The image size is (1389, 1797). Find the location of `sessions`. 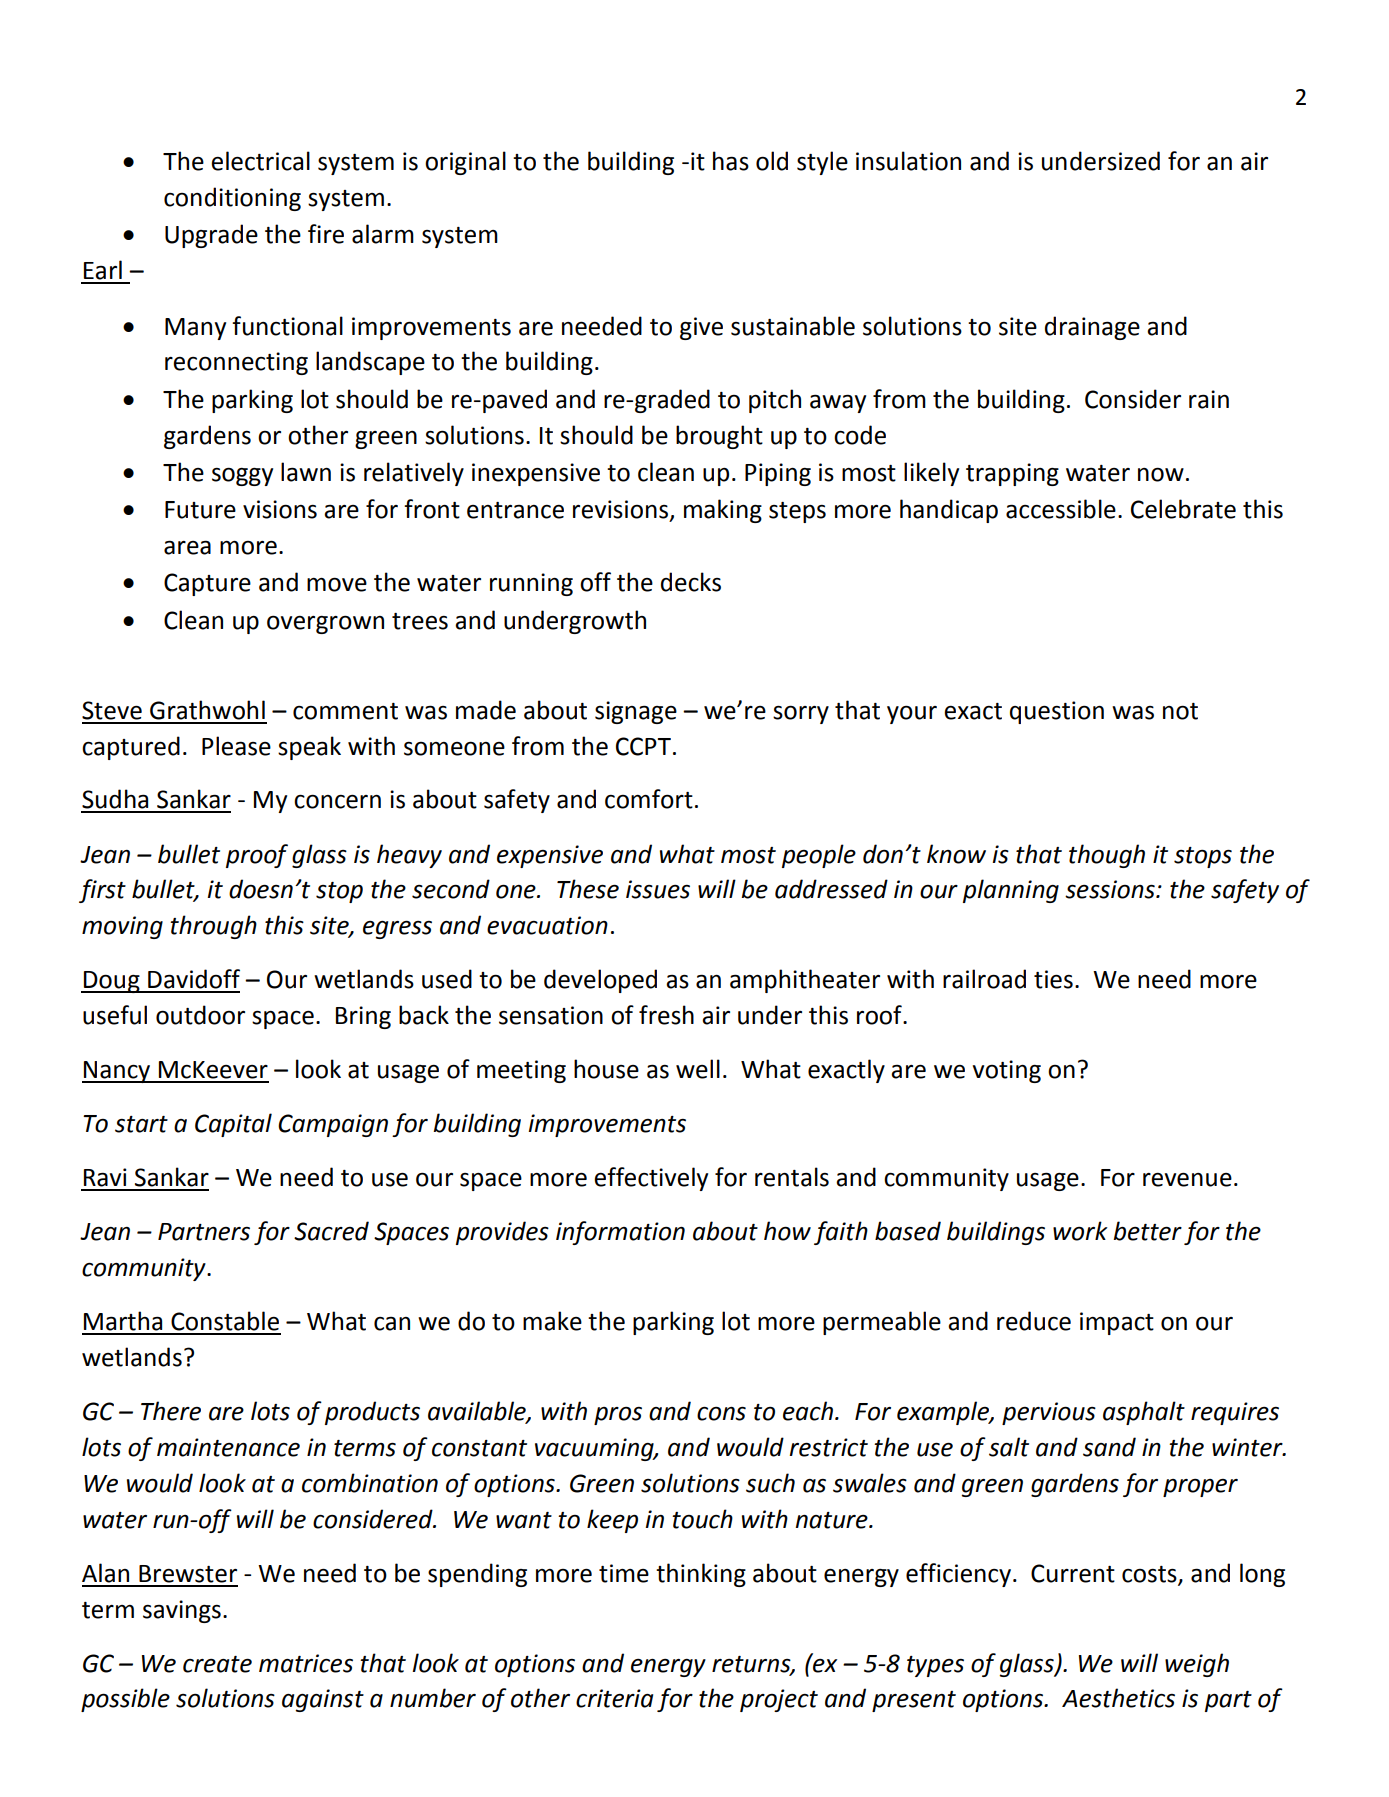

sessions is located at coordinates (1111, 889).
